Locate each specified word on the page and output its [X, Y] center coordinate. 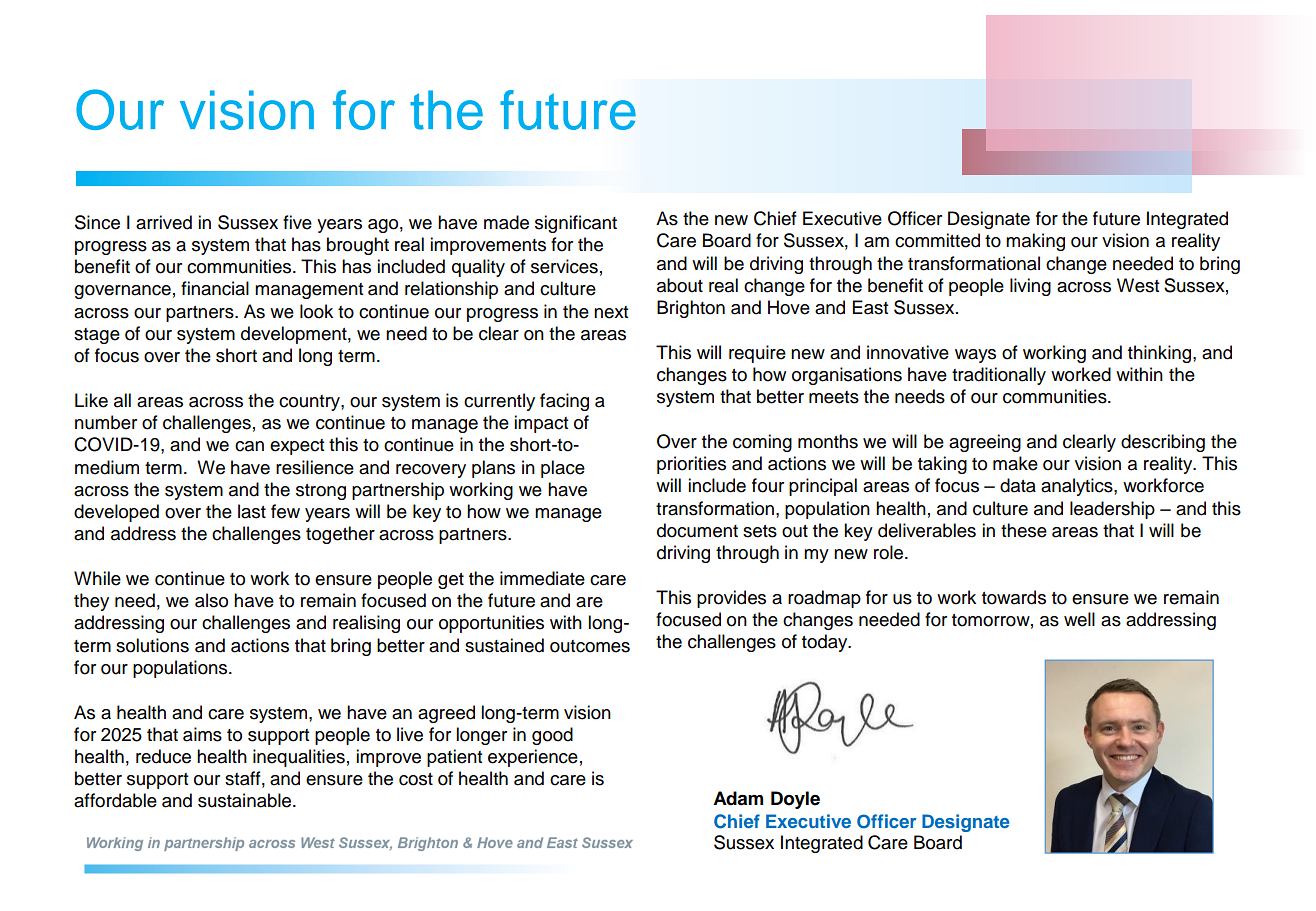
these [1024, 530]
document [697, 530]
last [252, 511]
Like [91, 400]
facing [564, 402]
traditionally [999, 376]
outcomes [590, 646]
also [211, 600]
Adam [738, 798]
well [1079, 619]
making [1035, 242]
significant [576, 224]
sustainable [244, 800]
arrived [164, 222]
